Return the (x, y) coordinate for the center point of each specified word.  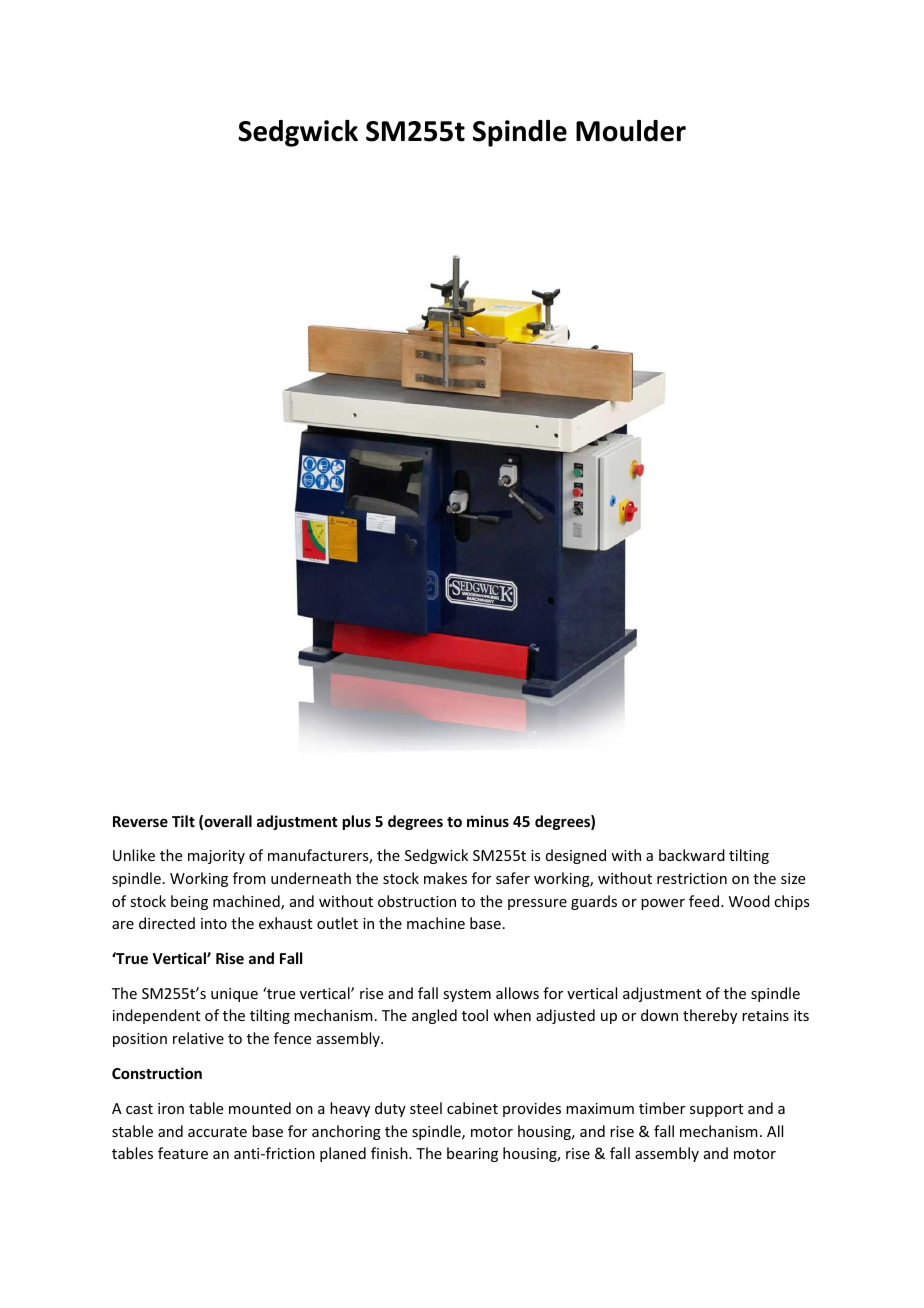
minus (488, 821)
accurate (217, 1132)
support (716, 1110)
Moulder (631, 131)
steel (426, 1108)
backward (692, 855)
